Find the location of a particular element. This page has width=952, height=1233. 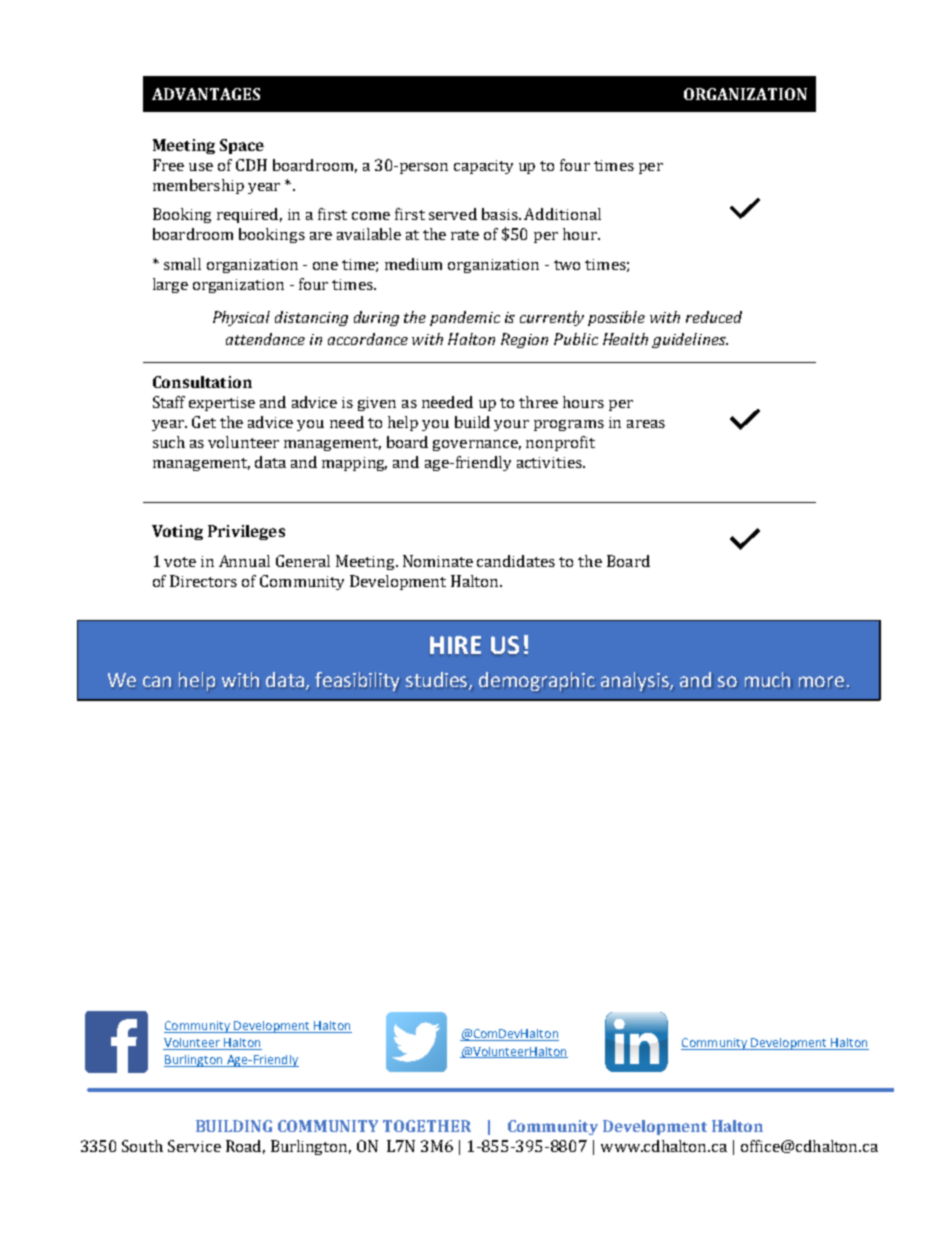

much is located at coordinates (767, 679).
